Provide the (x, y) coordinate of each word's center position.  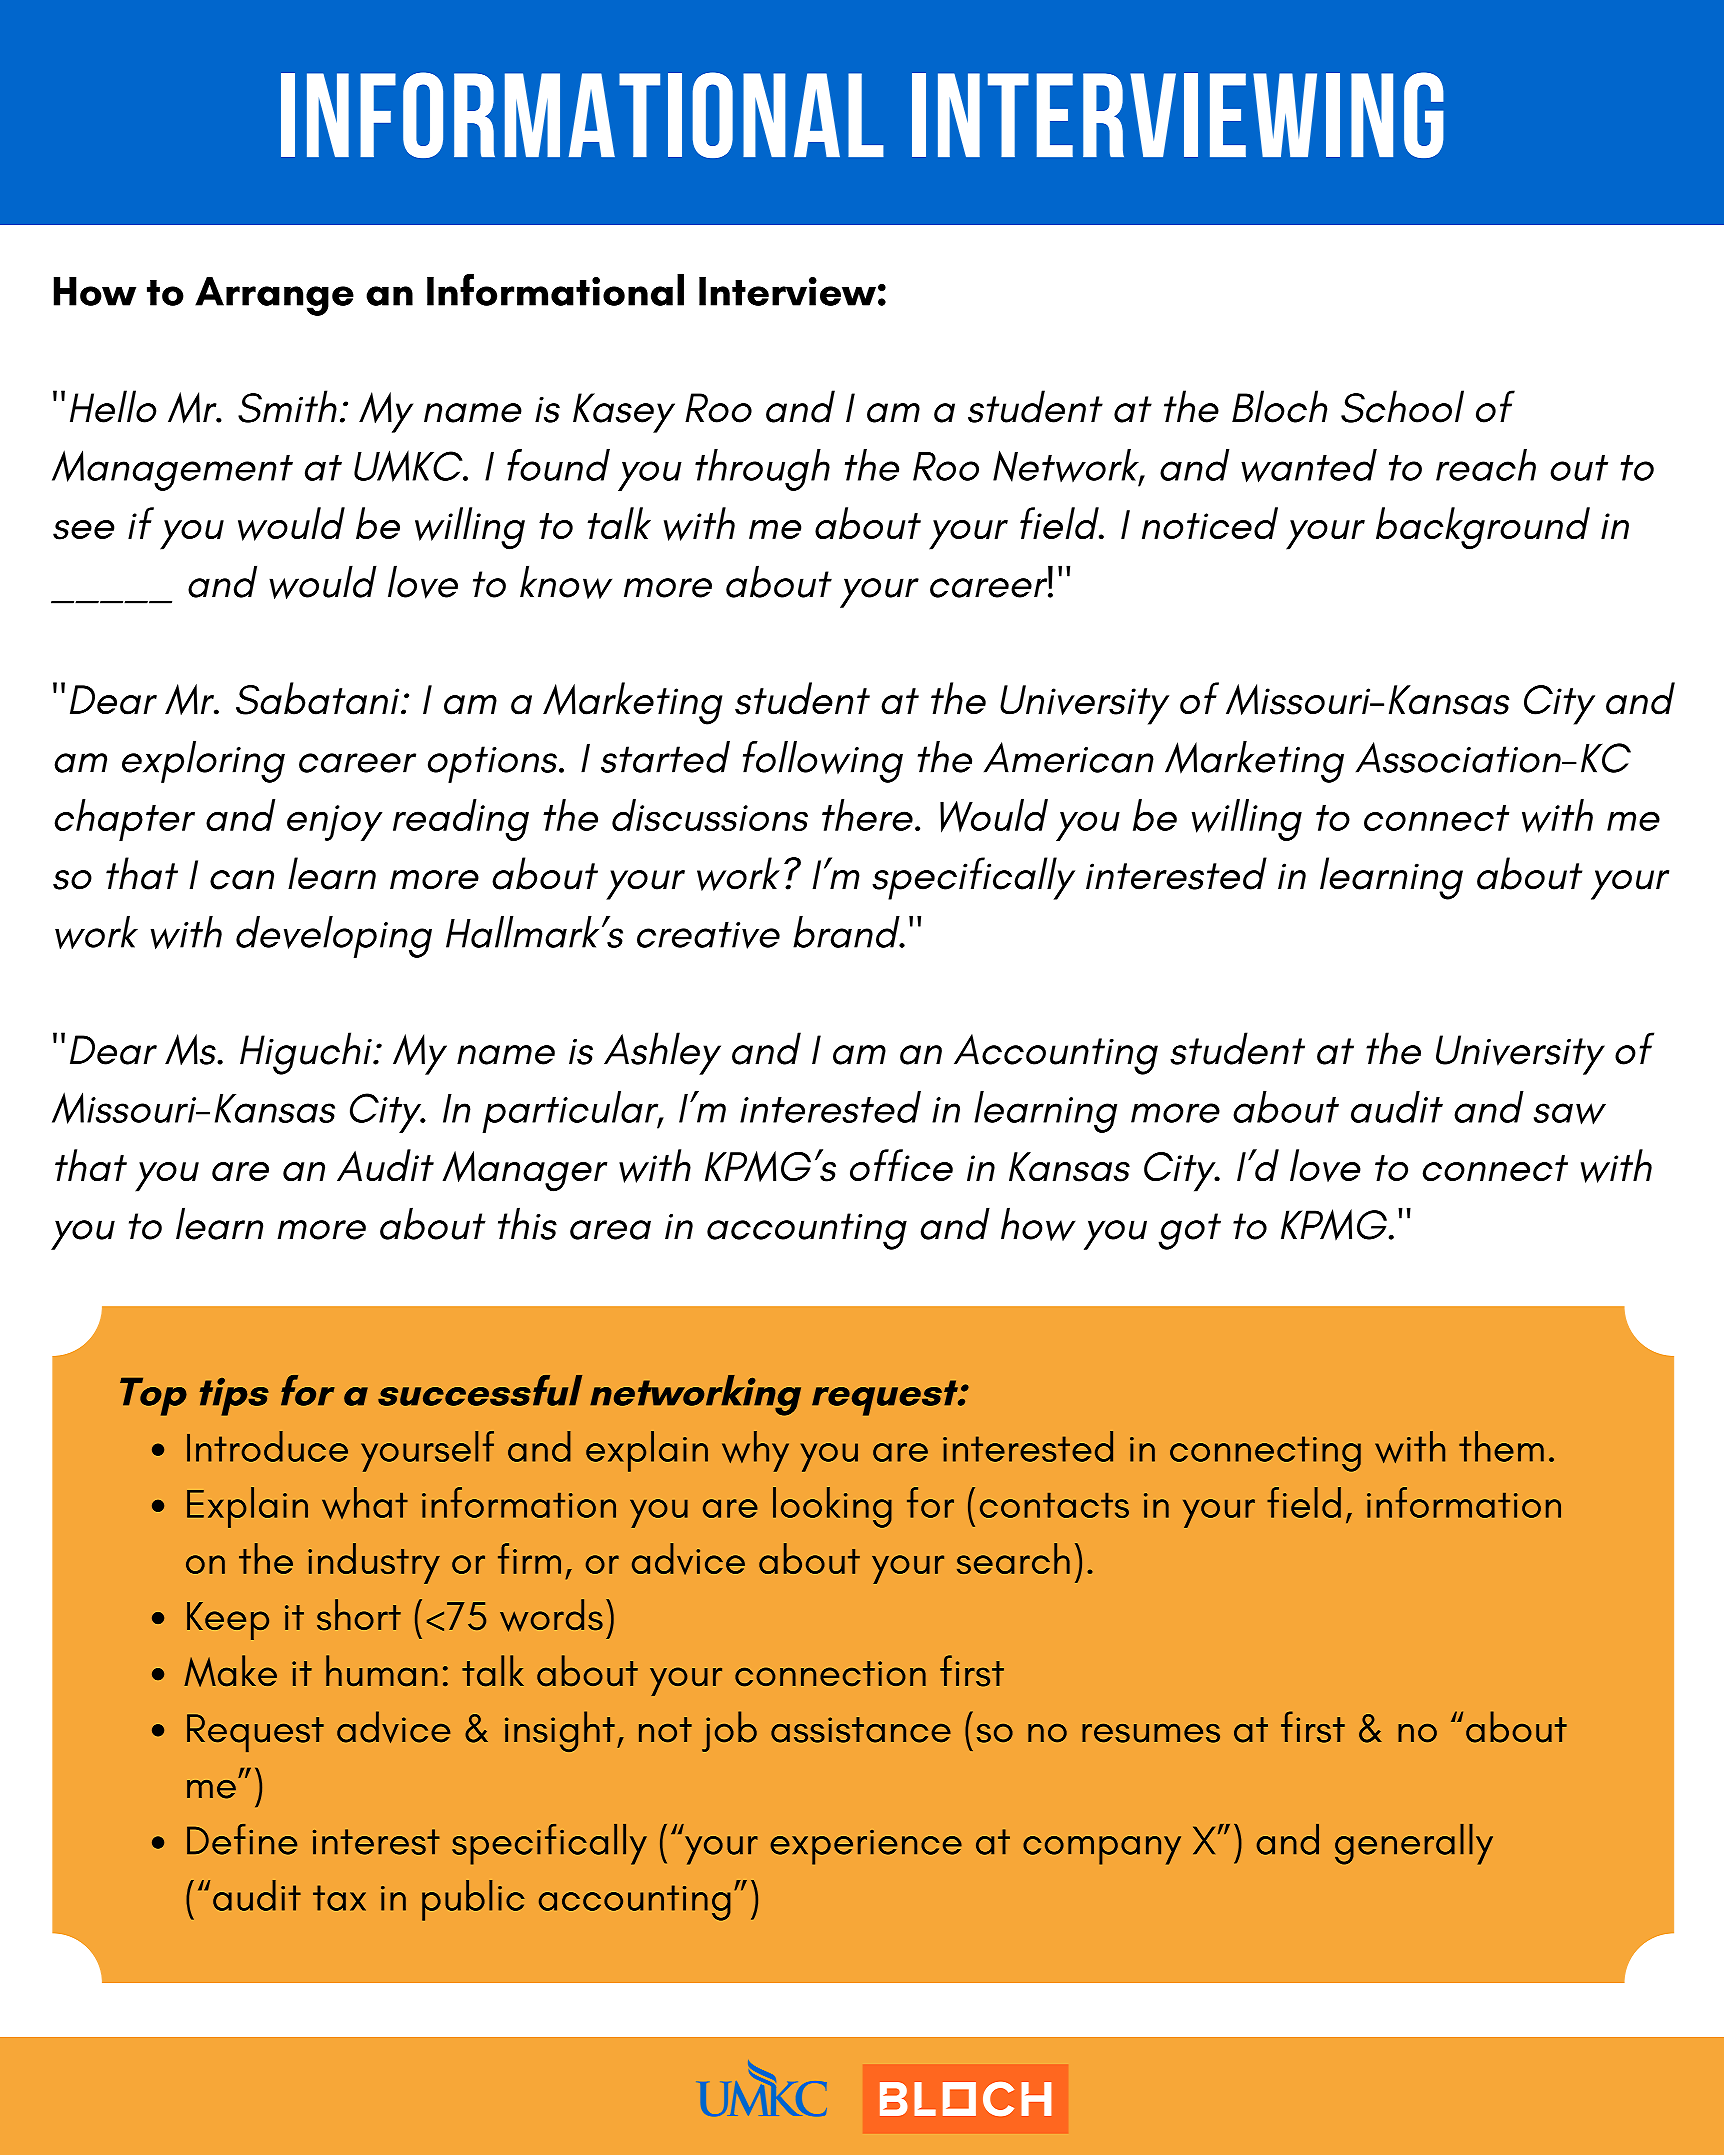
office (901, 1165)
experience (866, 1847)
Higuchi (307, 1053)
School (1402, 406)
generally (1414, 1844)
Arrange (274, 296)
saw (1570, 1114)
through (762, 470)
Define (242, 1839)
